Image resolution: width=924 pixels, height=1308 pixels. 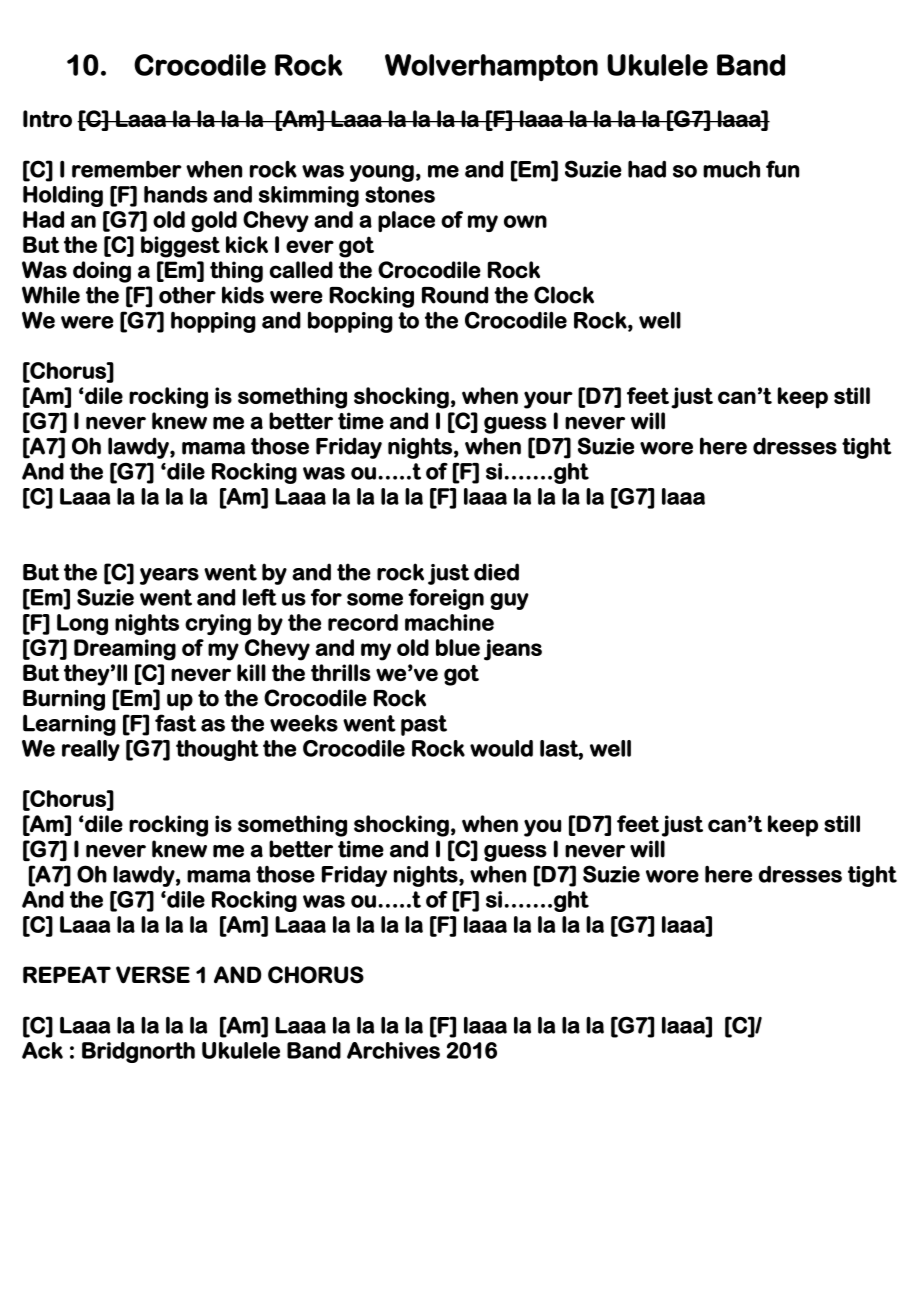 What do you see at coordinates (424, 725) in the image?
I see `past` at bounding box center [424, 725].
